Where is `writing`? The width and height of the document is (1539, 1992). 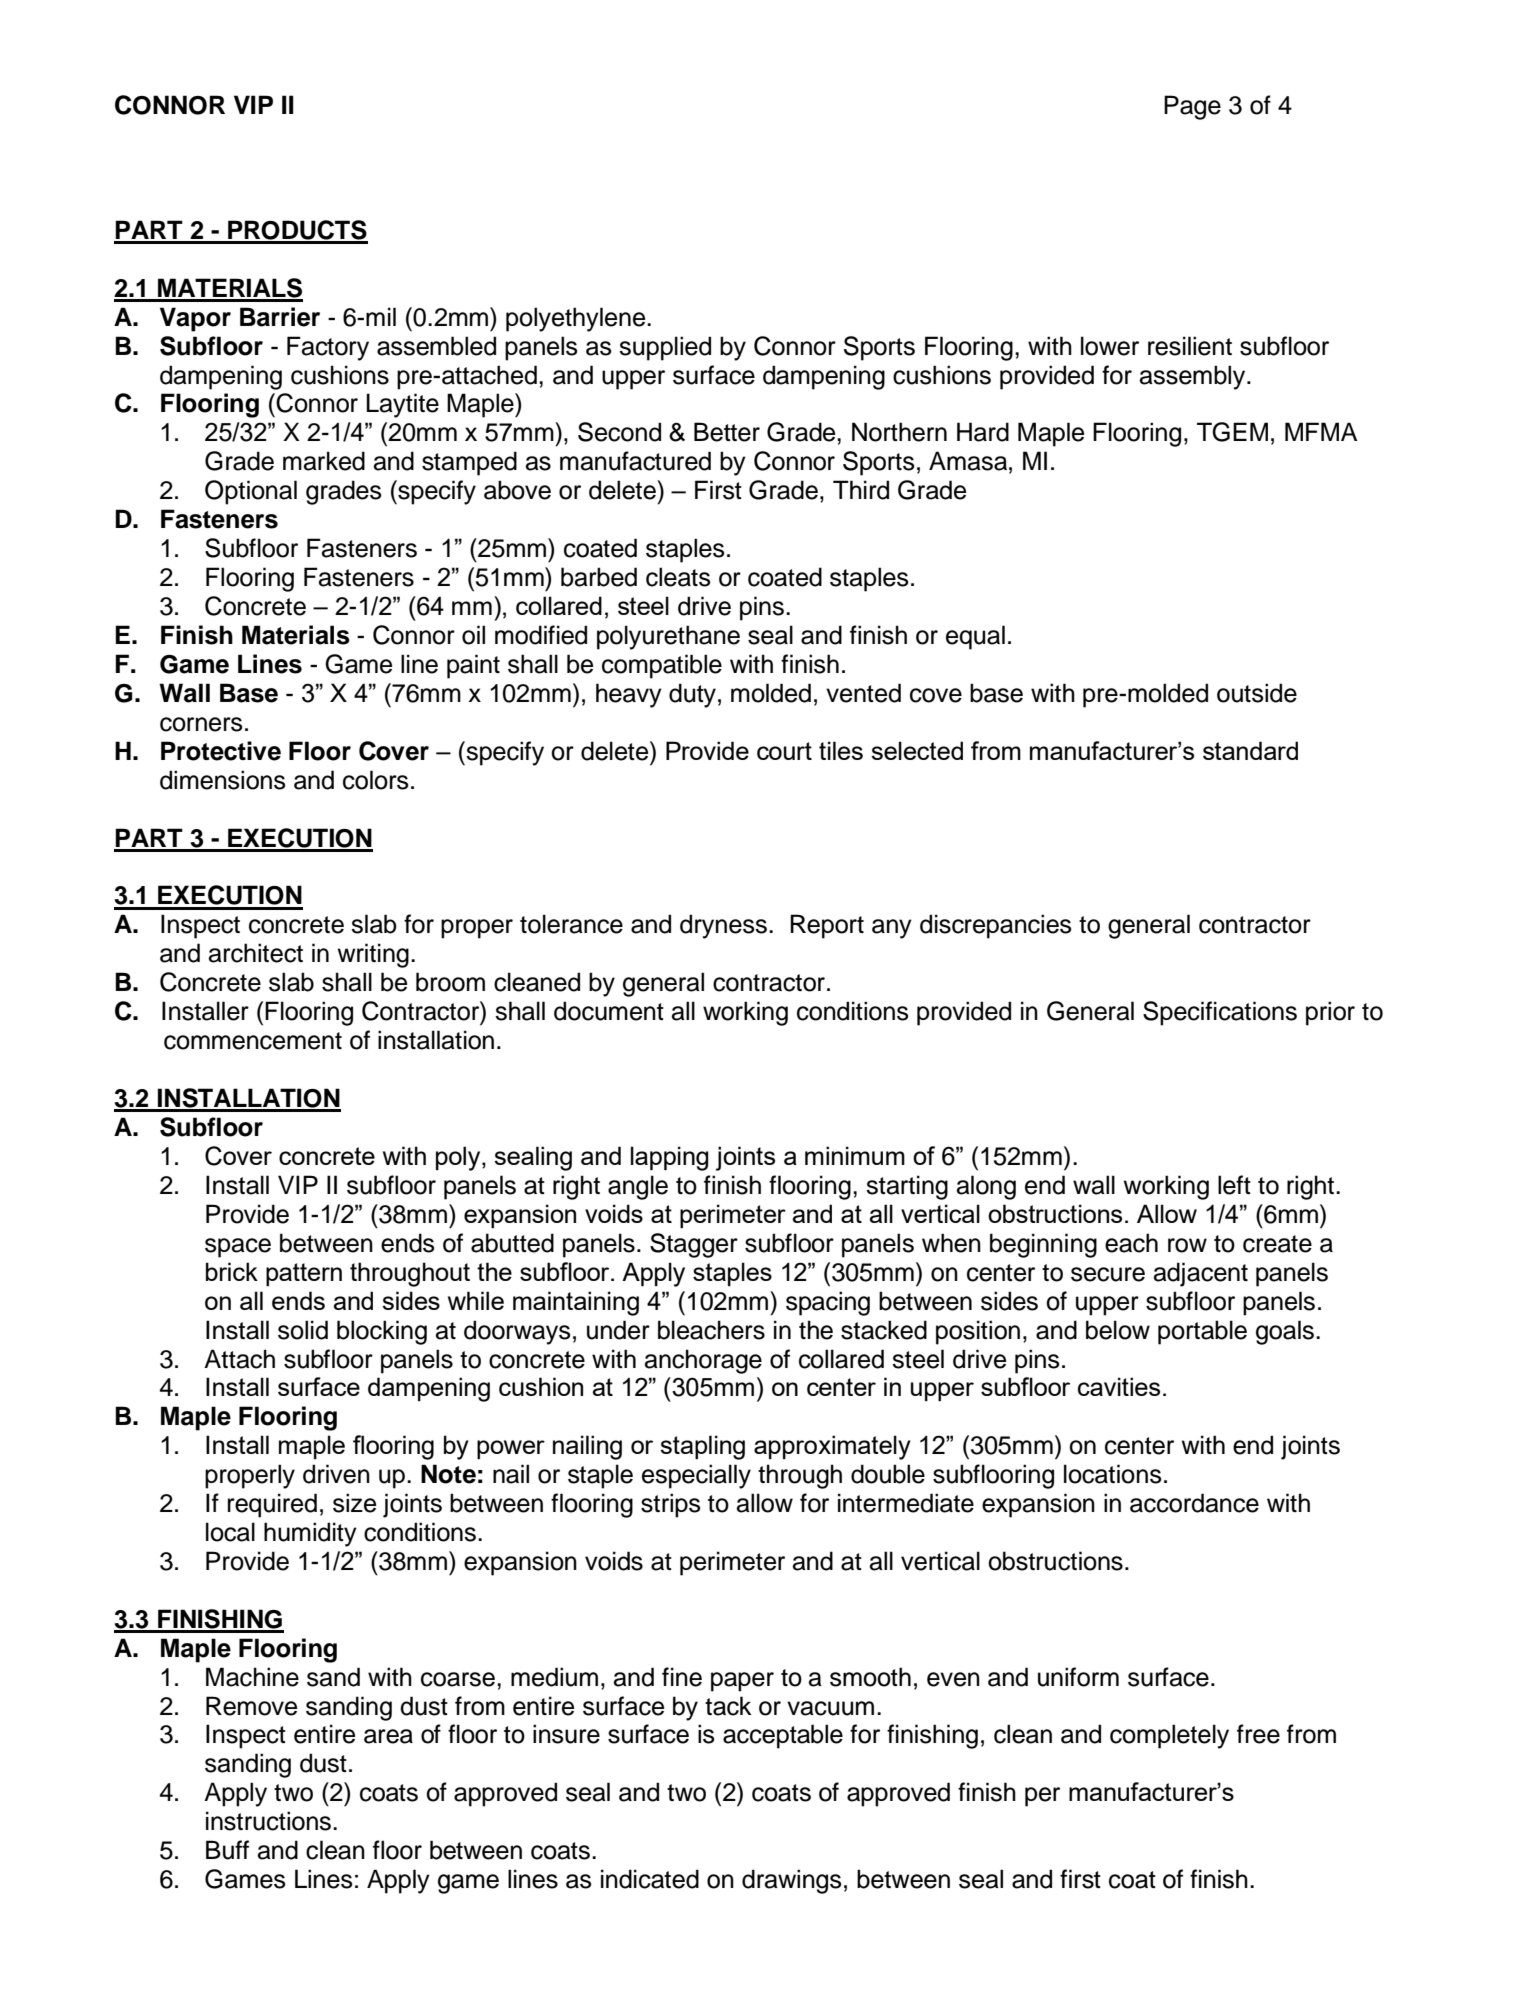 writing is located at coordinates (373, 955).
